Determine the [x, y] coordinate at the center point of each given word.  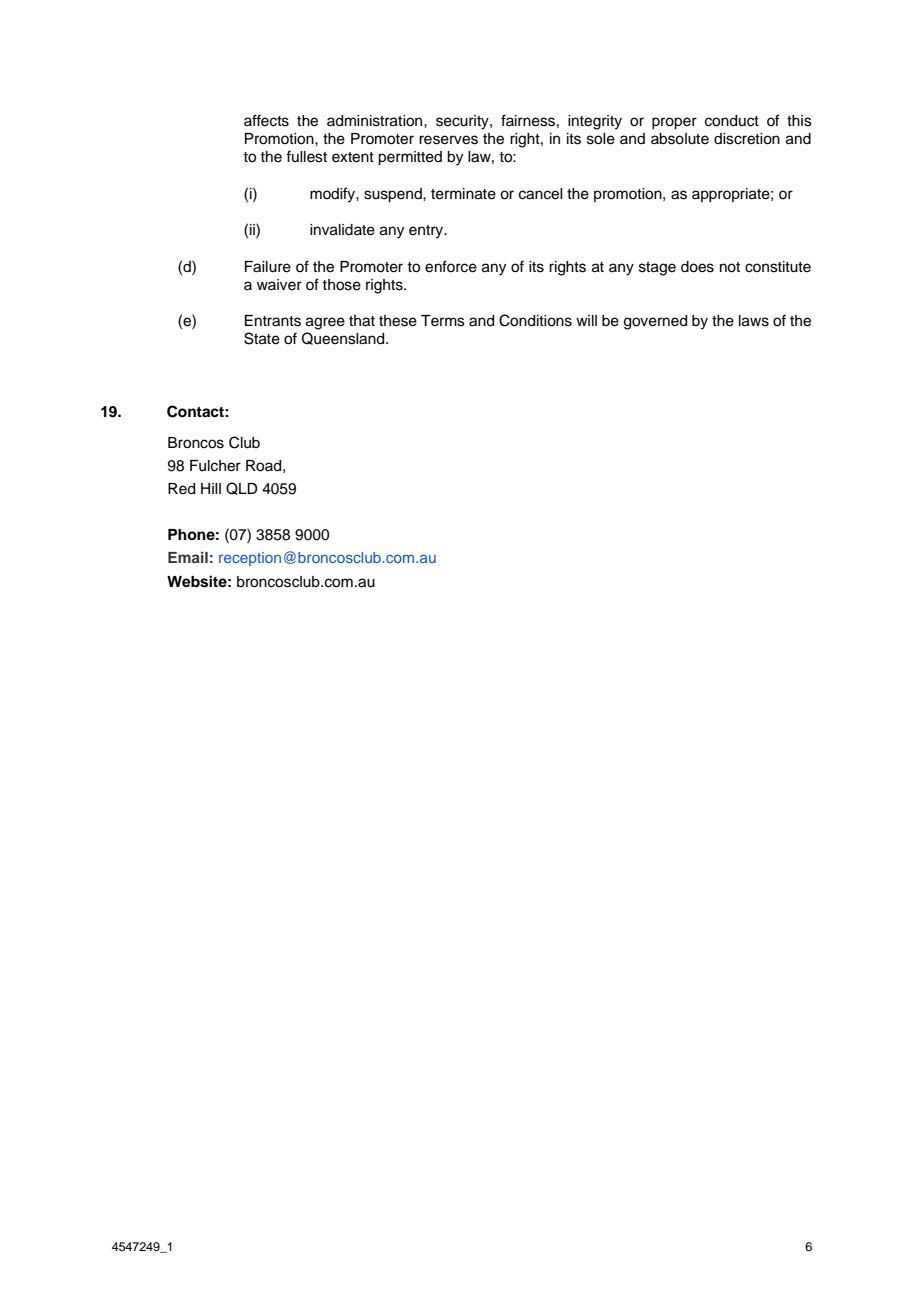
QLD [242, 488]
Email [188, 557]
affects [266, 120]
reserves [448, 140]
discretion [747, 139]
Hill [211, 488]
